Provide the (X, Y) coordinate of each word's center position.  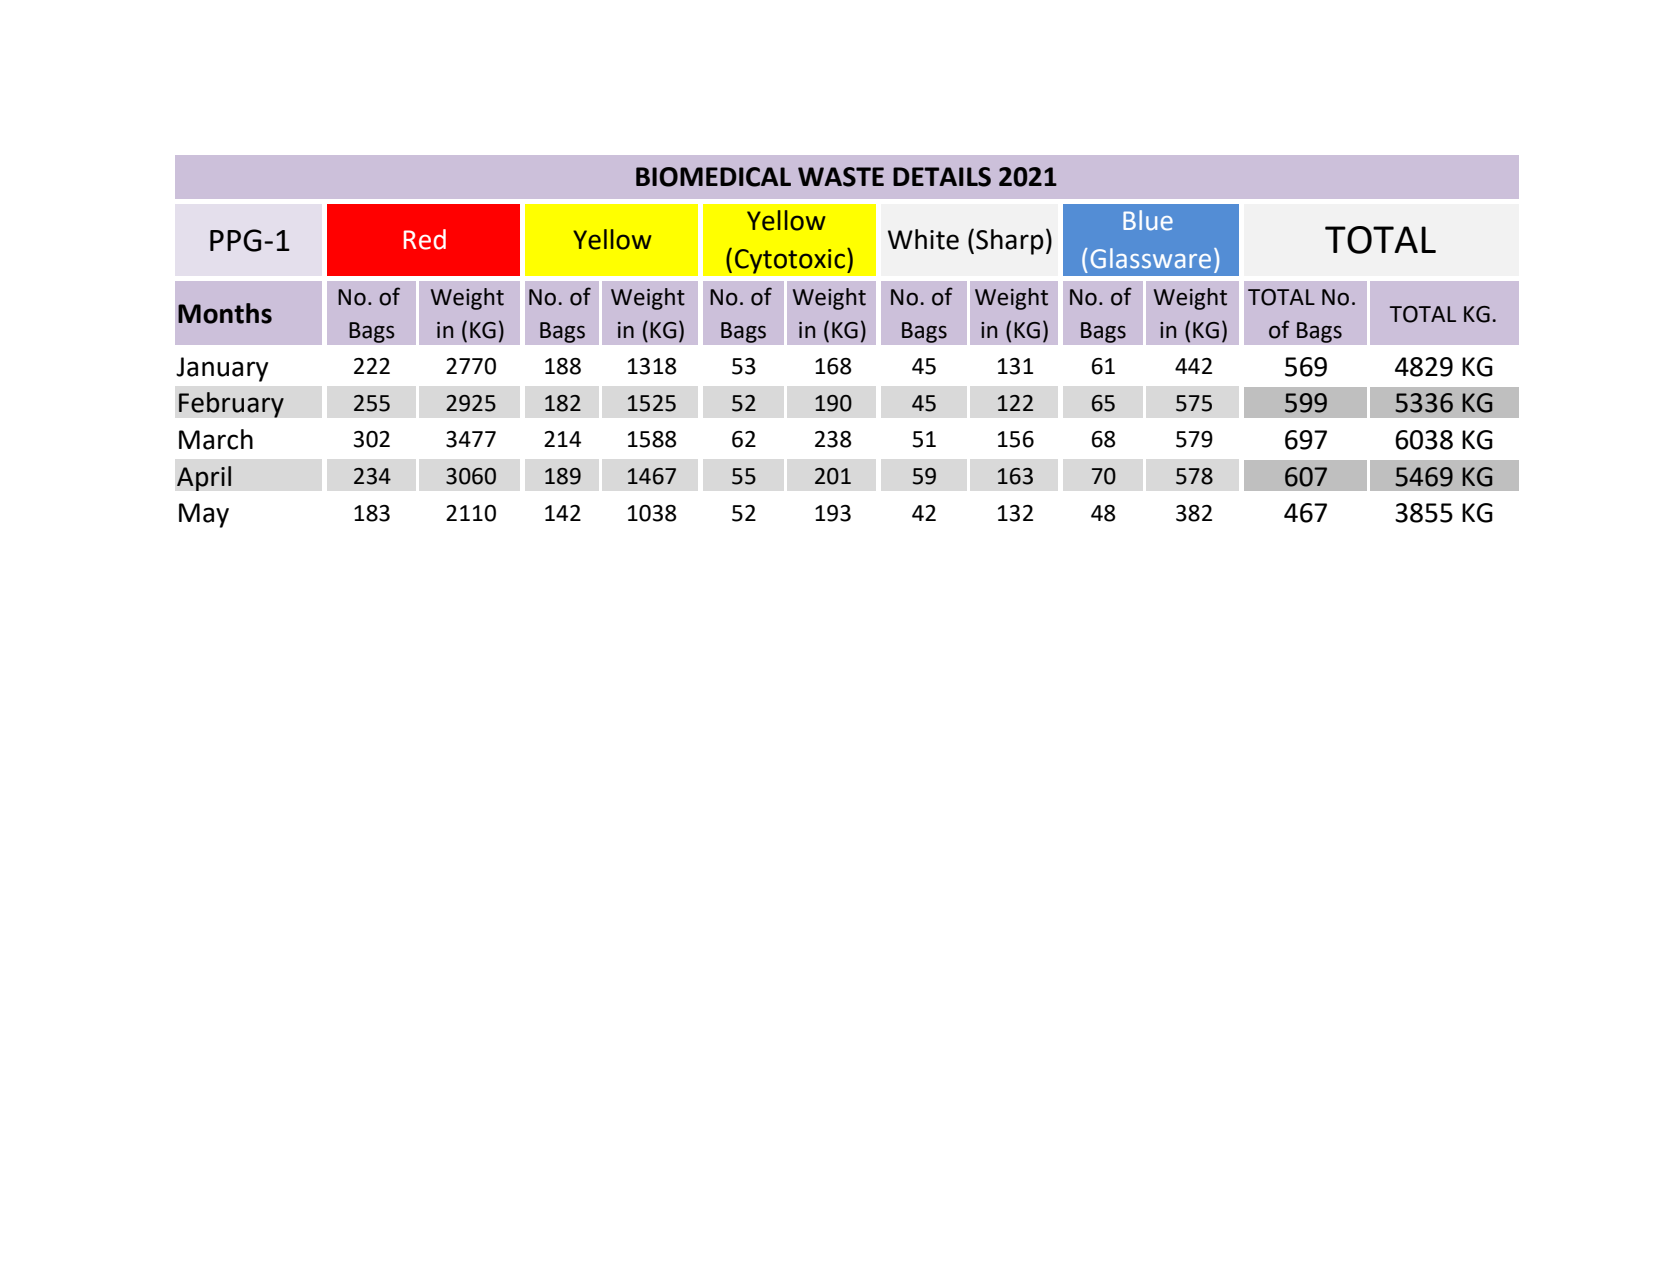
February (231, 405)
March (216, 439)
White (923, 239)
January (222, 369)
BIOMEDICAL (713, 177)
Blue (1148, 220)
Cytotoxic (790, 261)
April (204, 478)
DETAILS (942, 177)
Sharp (1010, 242)
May (204, 515)
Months (225, 313)
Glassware (1151, 258)
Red (425, 239)
